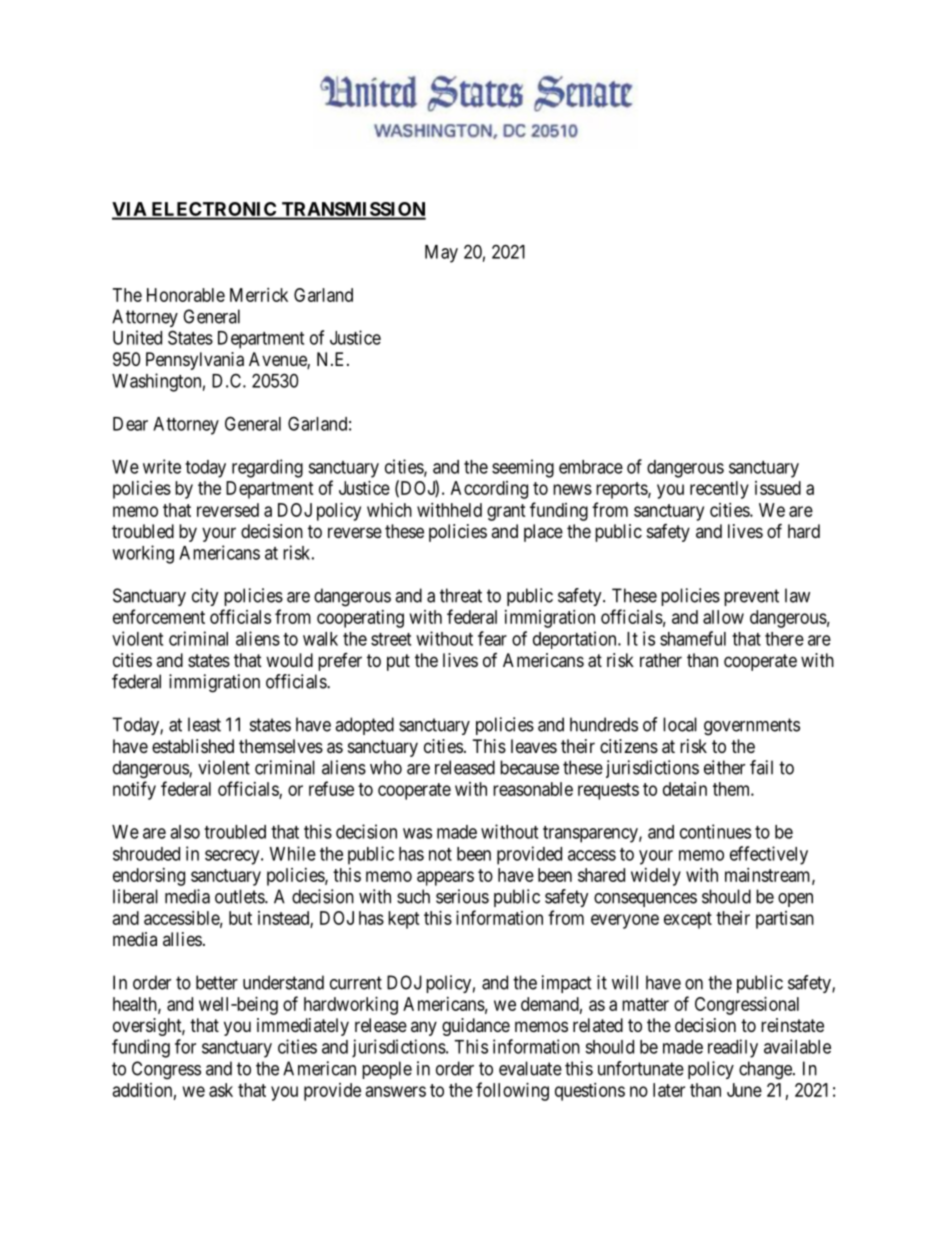 This document has width=952, height=1233. Describe the element at coordinates (719, 490) in the document. I see `recently` at that location.
